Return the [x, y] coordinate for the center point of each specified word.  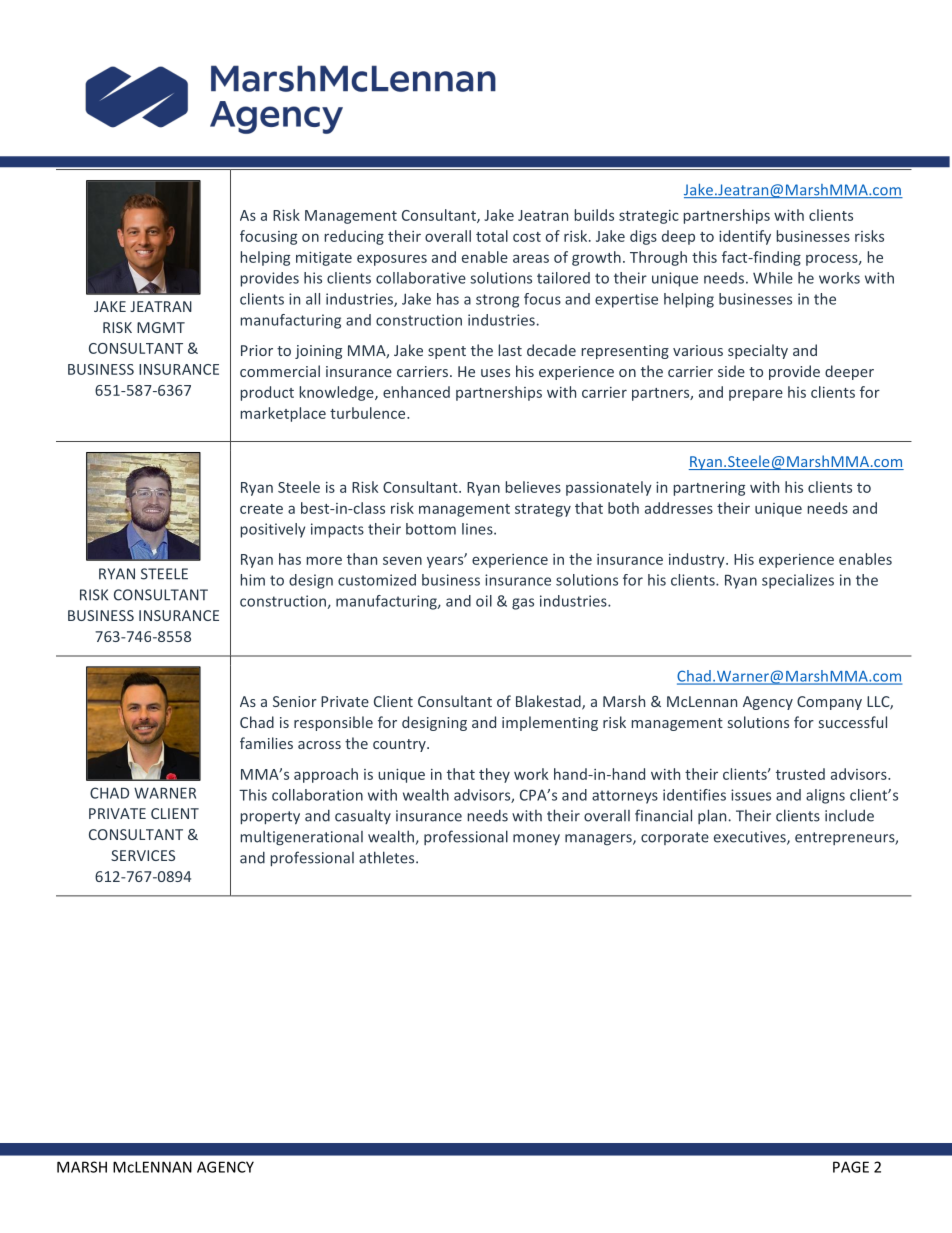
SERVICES [143, 855]
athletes [388, 857]
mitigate [324, 259]
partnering [709, 489]
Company [829, 703]
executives [751, 838]
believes [533, 487]
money [536, 839]
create [261, 509]
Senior [295, 701]
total [492, 236]
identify [745, 237]
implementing [550, 723]
